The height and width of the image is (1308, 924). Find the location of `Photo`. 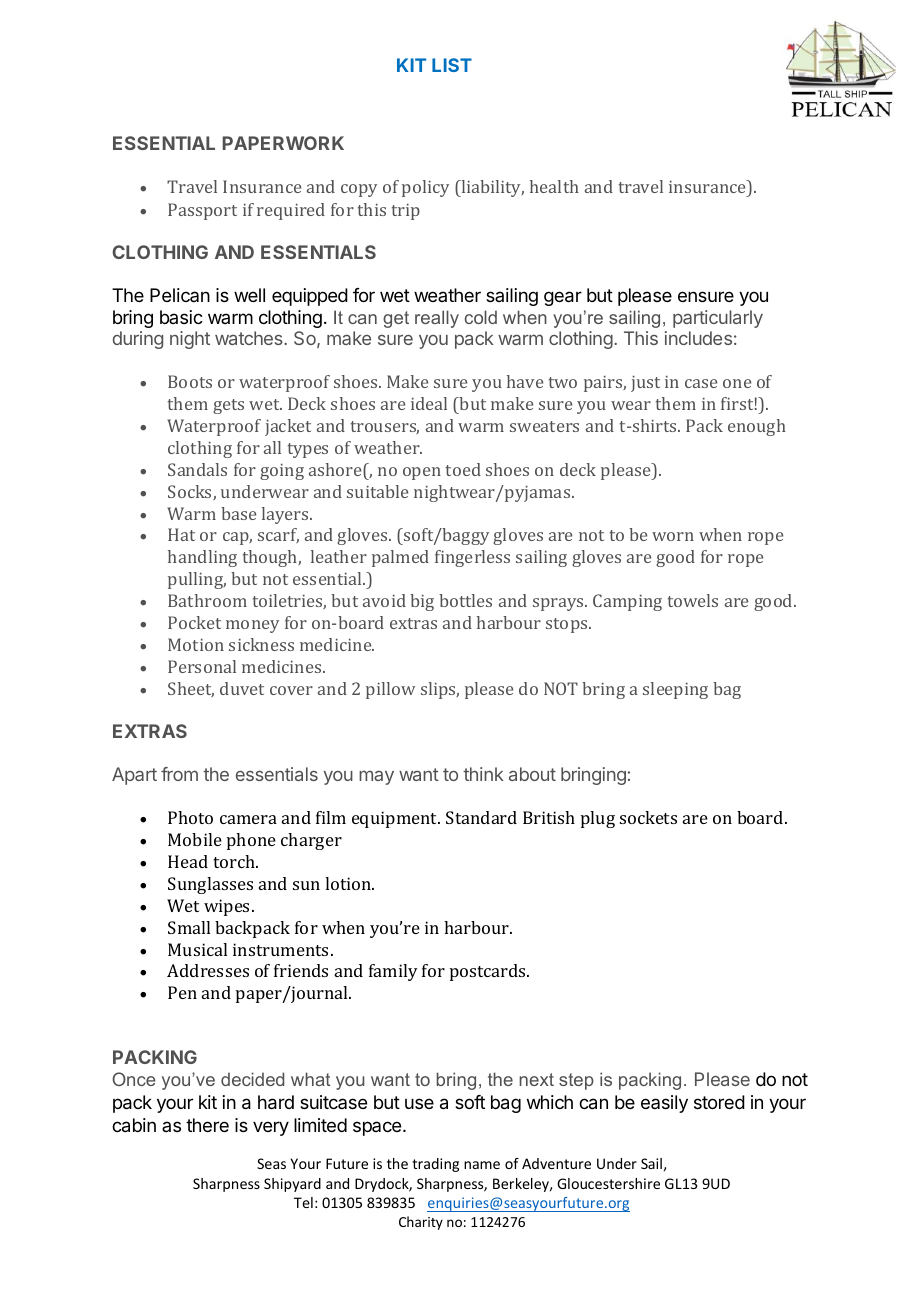

Photo is located at coordinates (190, 817).
